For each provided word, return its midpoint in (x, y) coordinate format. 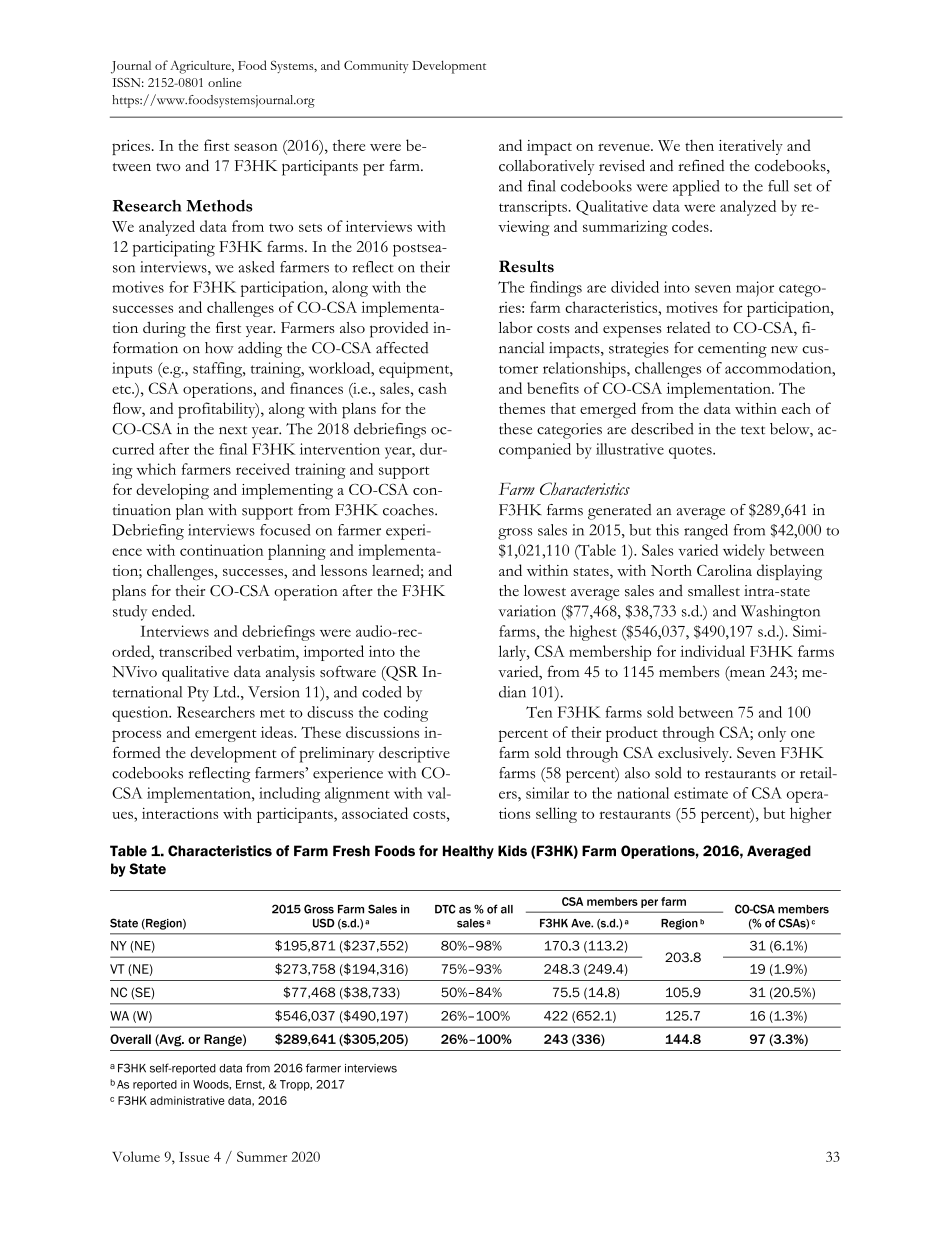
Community (376, 67)
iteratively (751, 147)
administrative (187, 1100)
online (224, 82)
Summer (262, 1156)
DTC (445, 909)
